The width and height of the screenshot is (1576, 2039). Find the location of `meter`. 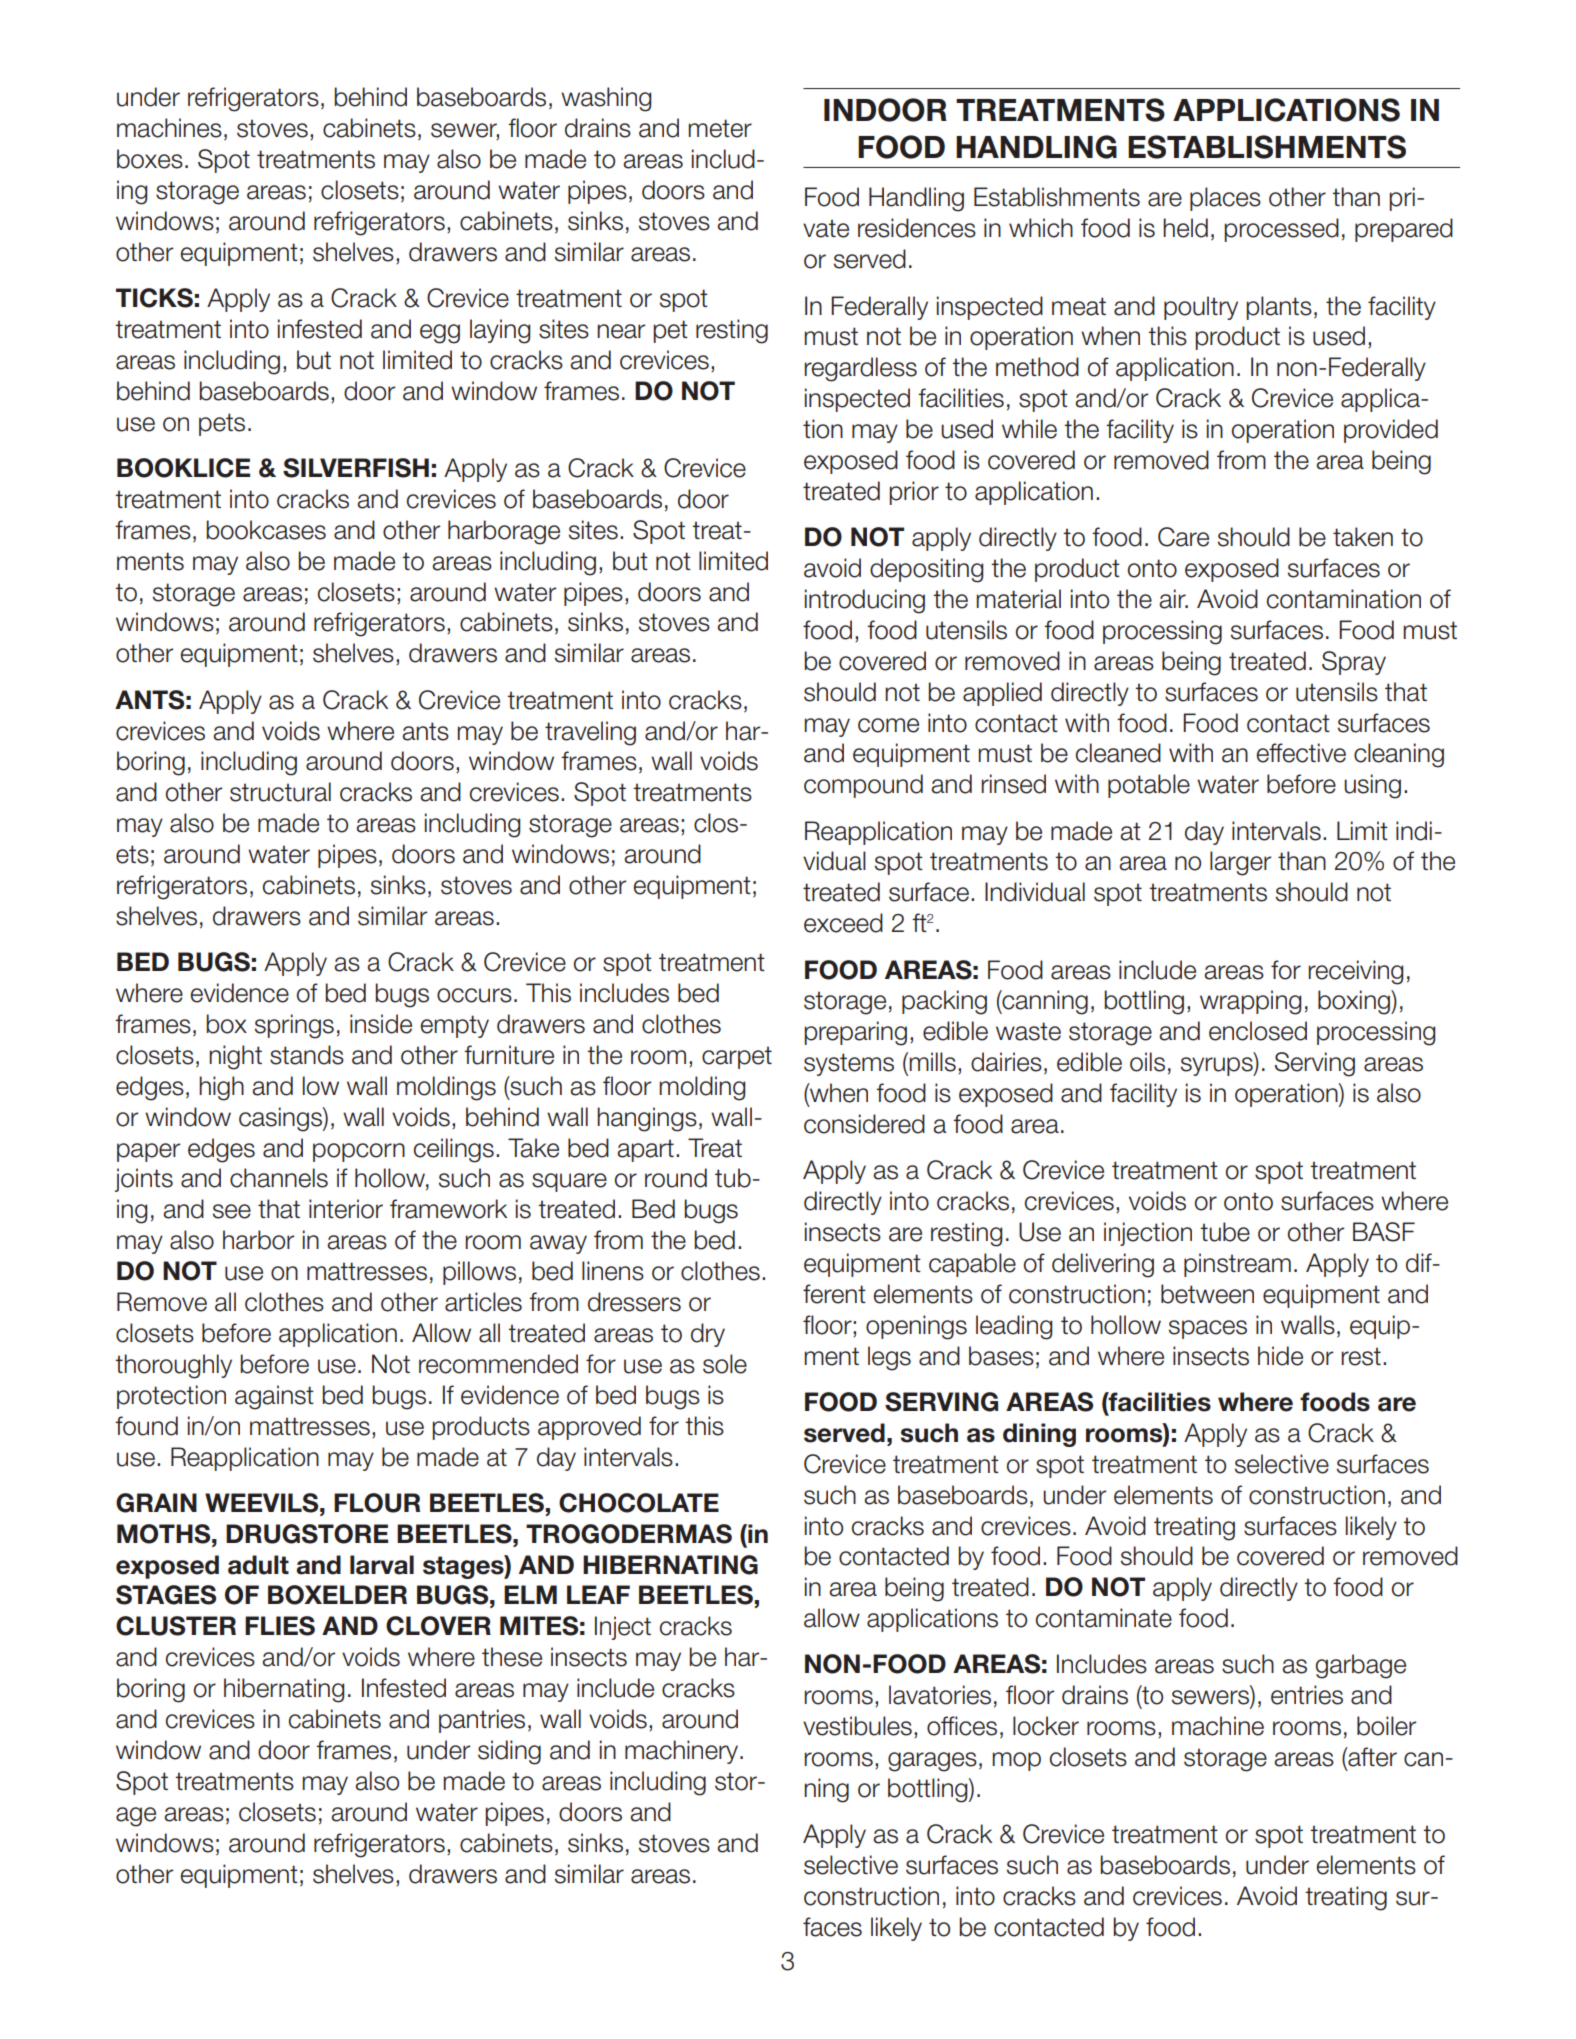

meter is located at coordinates (720, 128).
